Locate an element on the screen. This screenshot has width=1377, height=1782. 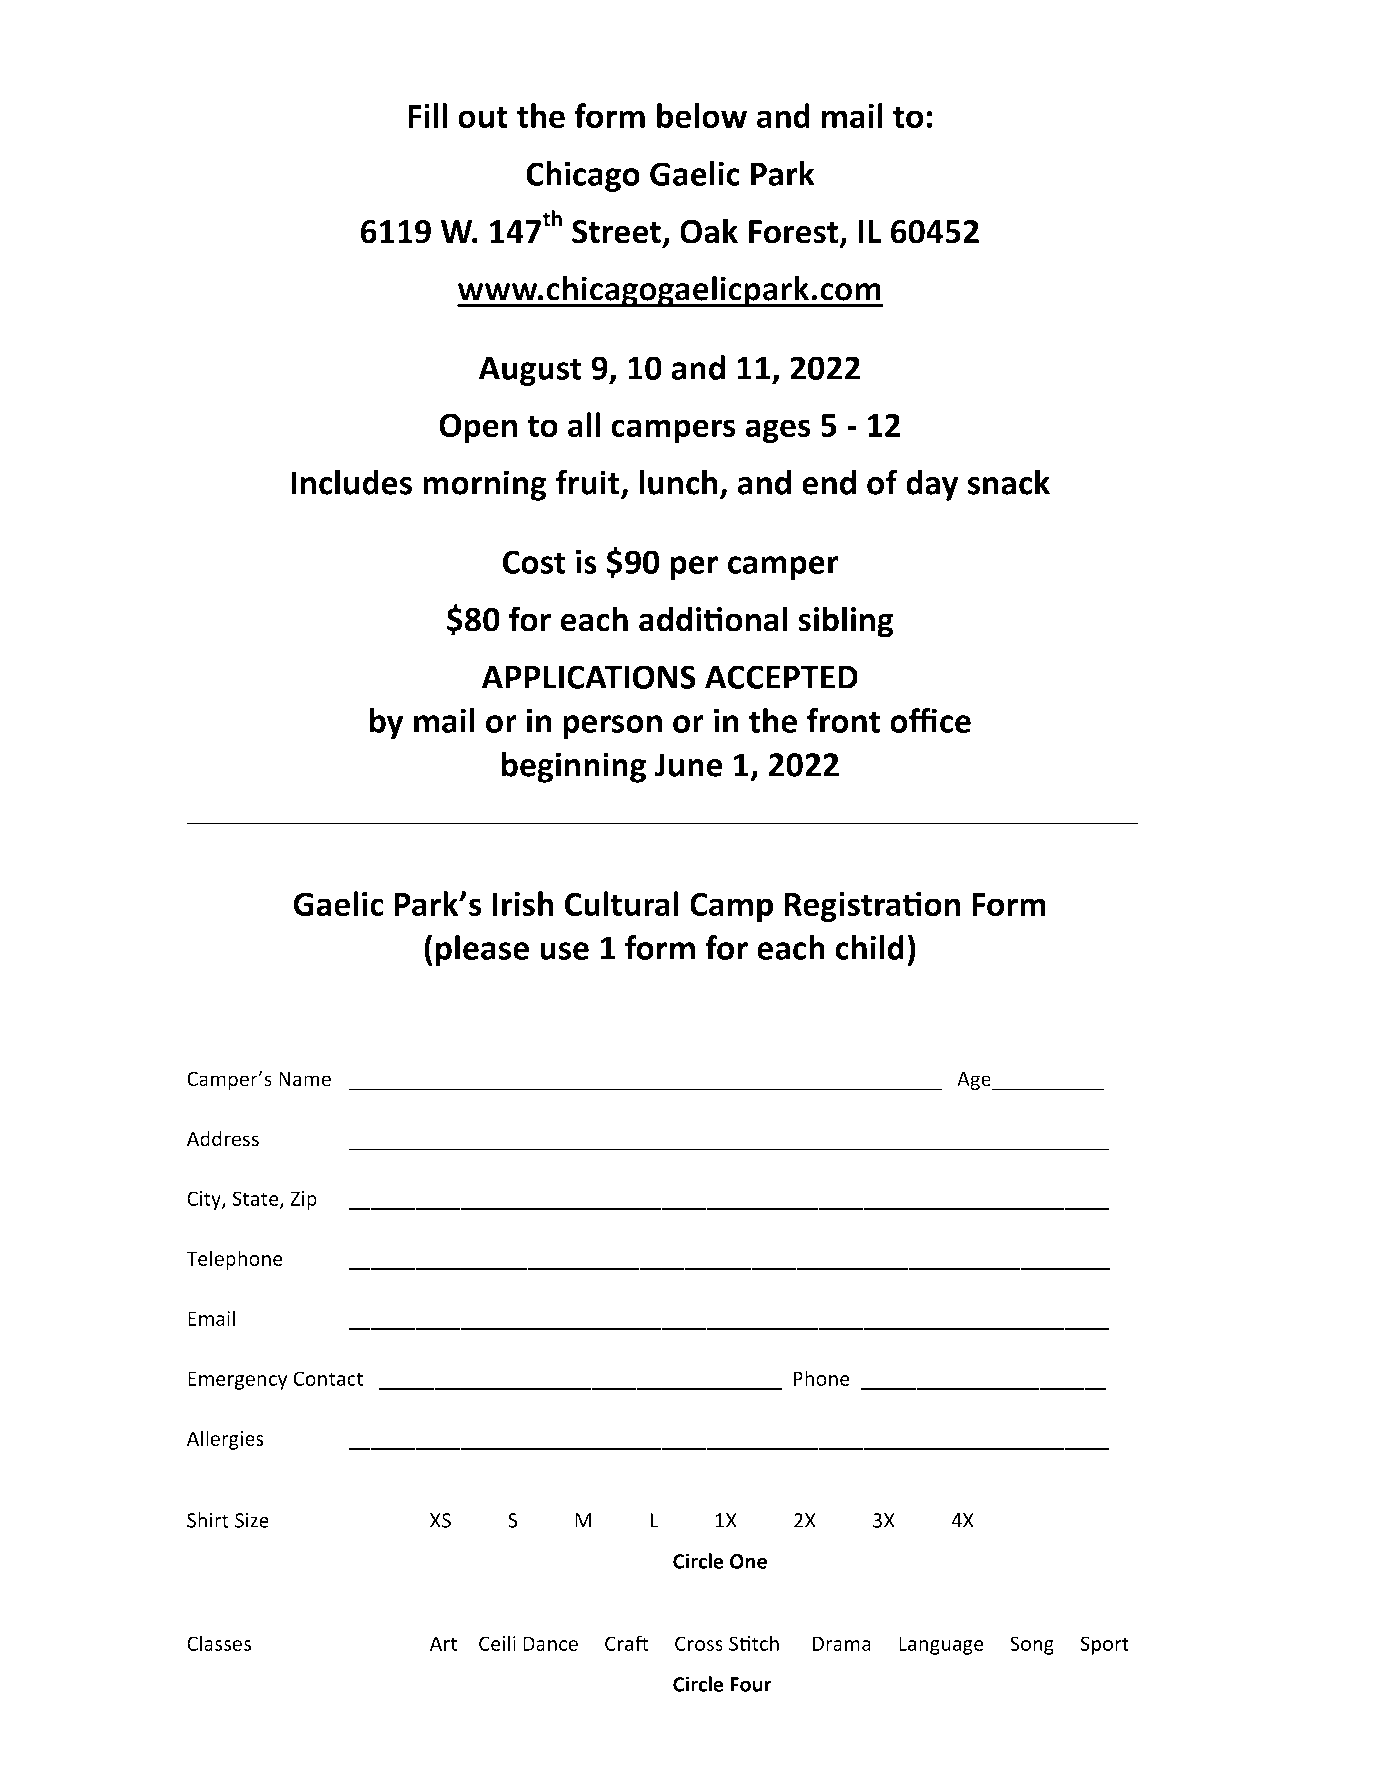
Contact is located at coordinates (328, 1378).
